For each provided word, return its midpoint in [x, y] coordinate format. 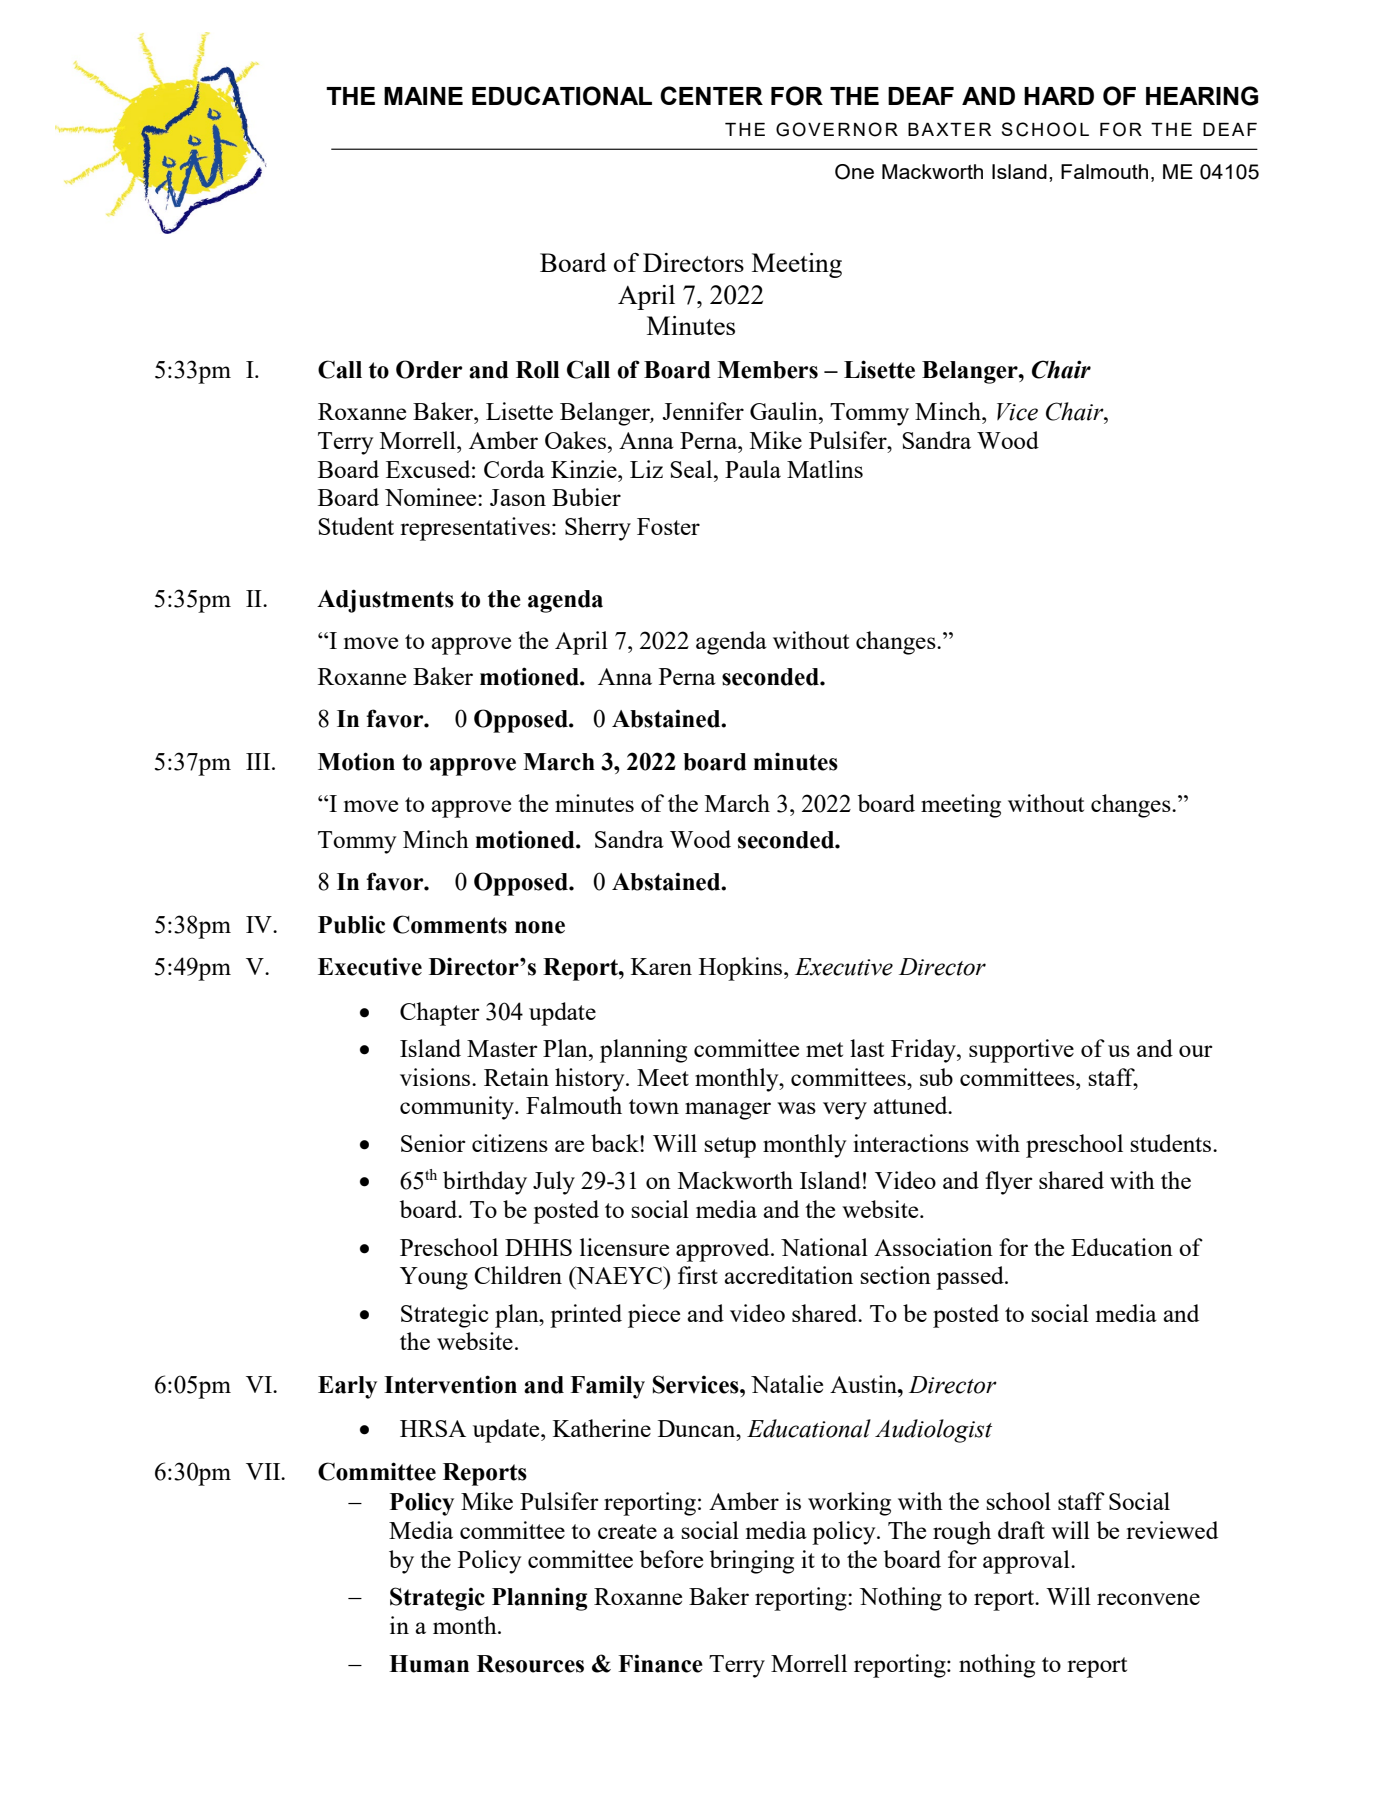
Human [429, 1664]
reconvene [1148, 1599]
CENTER [711, 95]
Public [351, 924]
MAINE [423, 96]
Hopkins [742, 969]
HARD [1059, 96]
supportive [1021, 1051]
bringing [752, 1562]
